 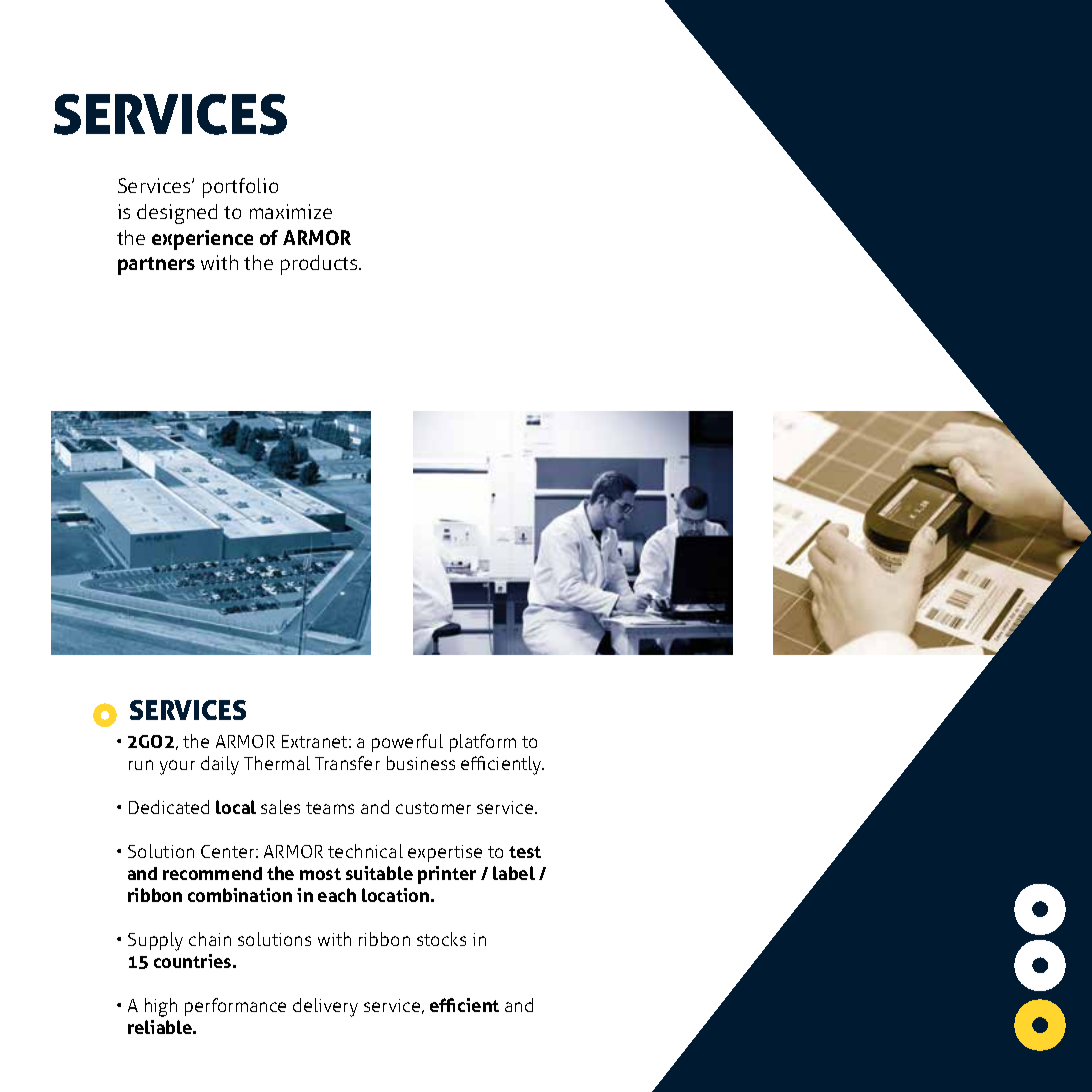 What do you see at coordinates (407, 743) in the page?
I see `powerful` at bounding box center [407, 743].
